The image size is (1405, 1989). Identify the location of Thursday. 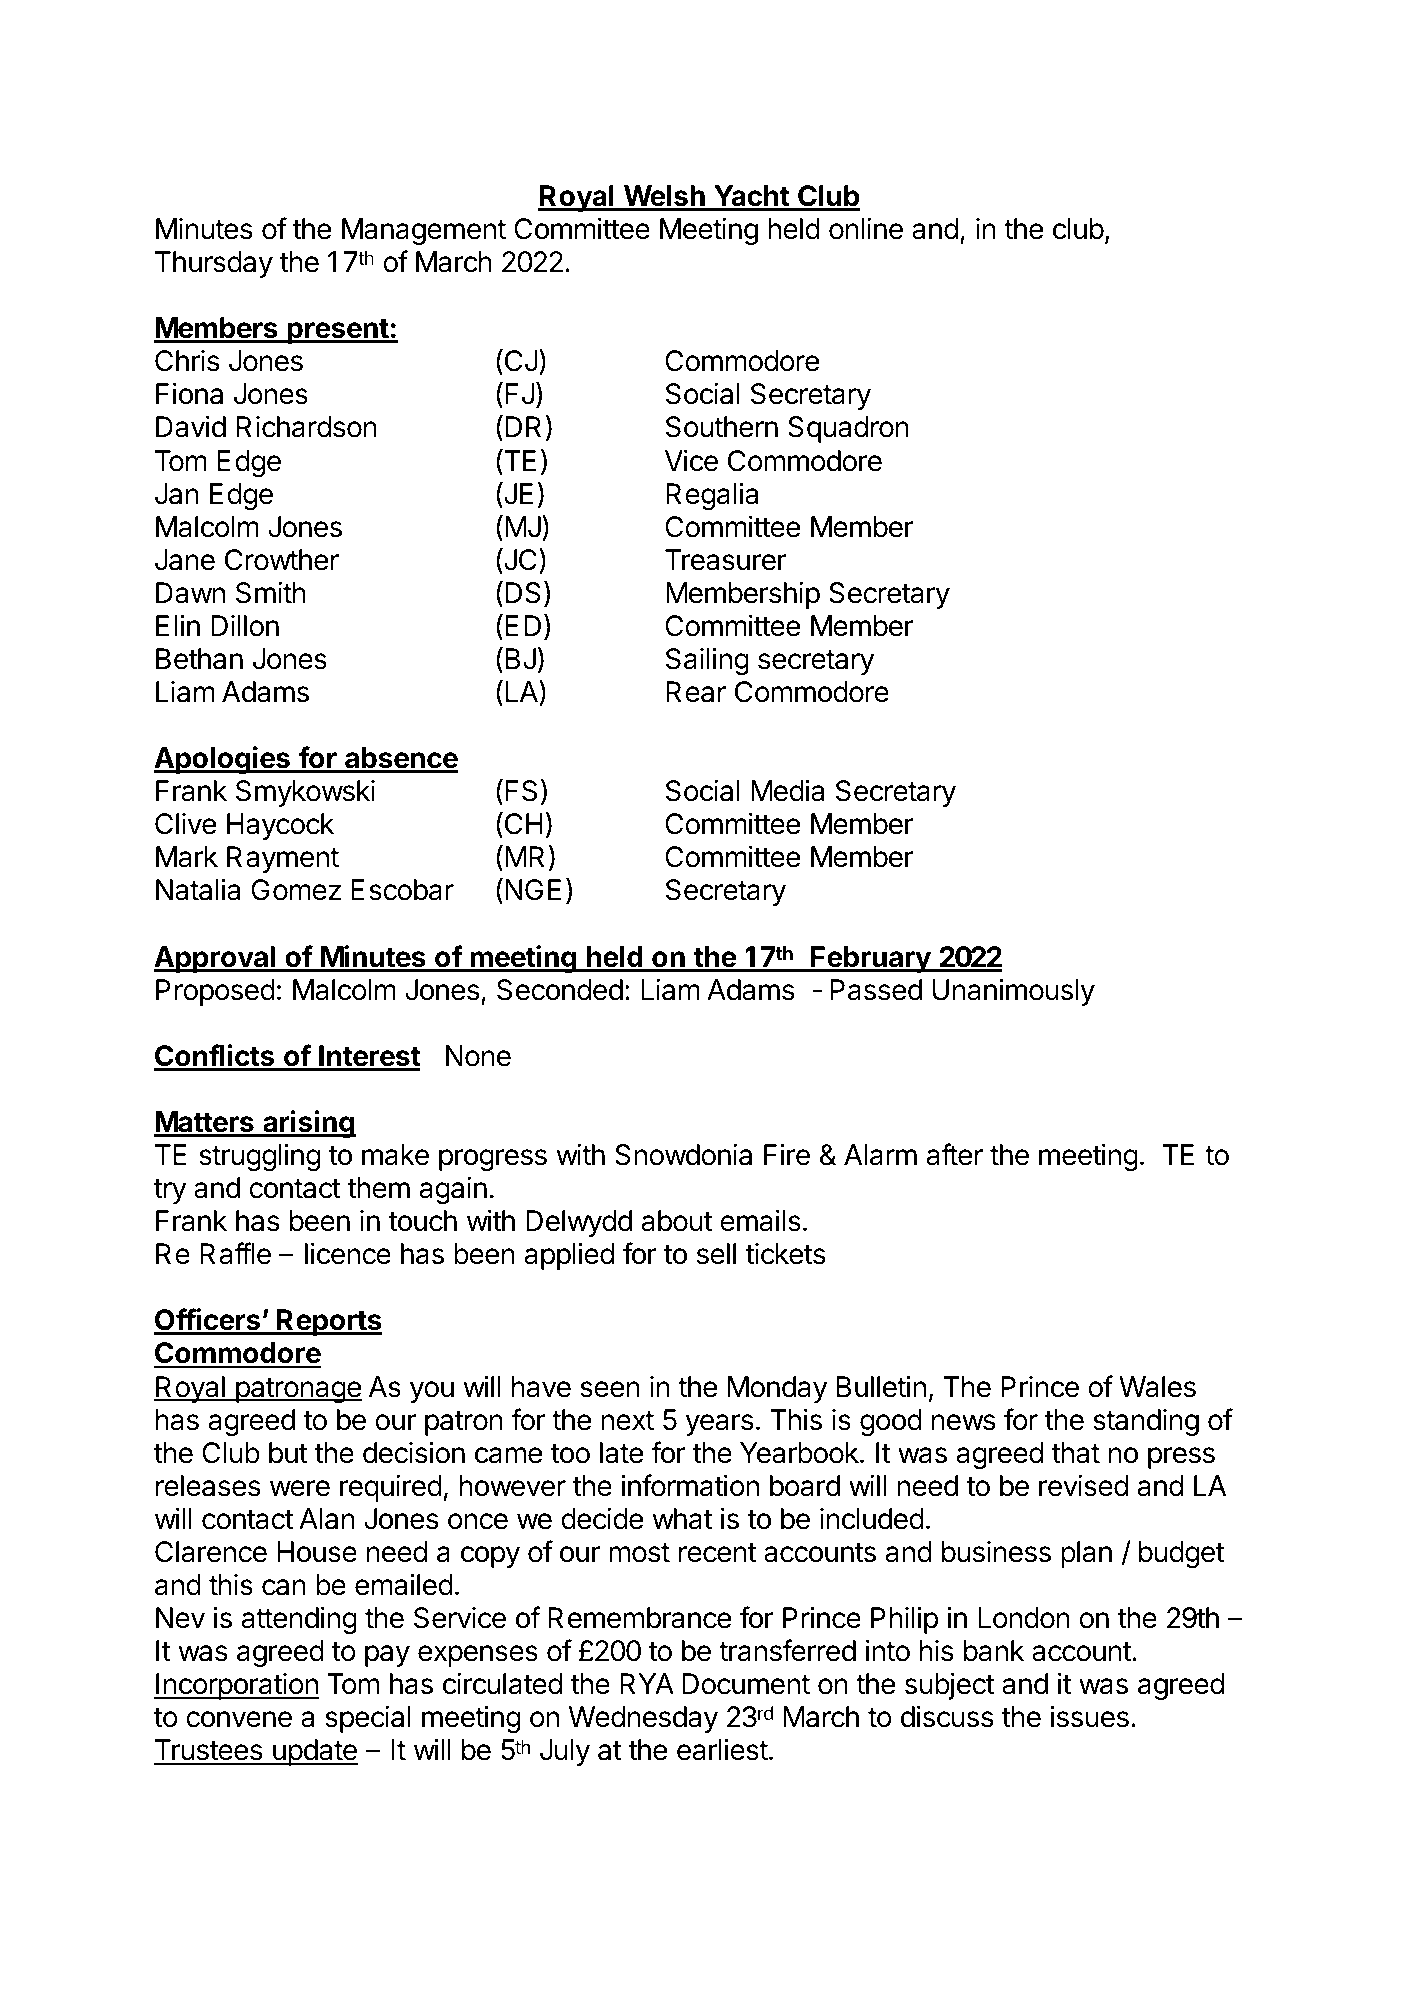
(214, 264).
